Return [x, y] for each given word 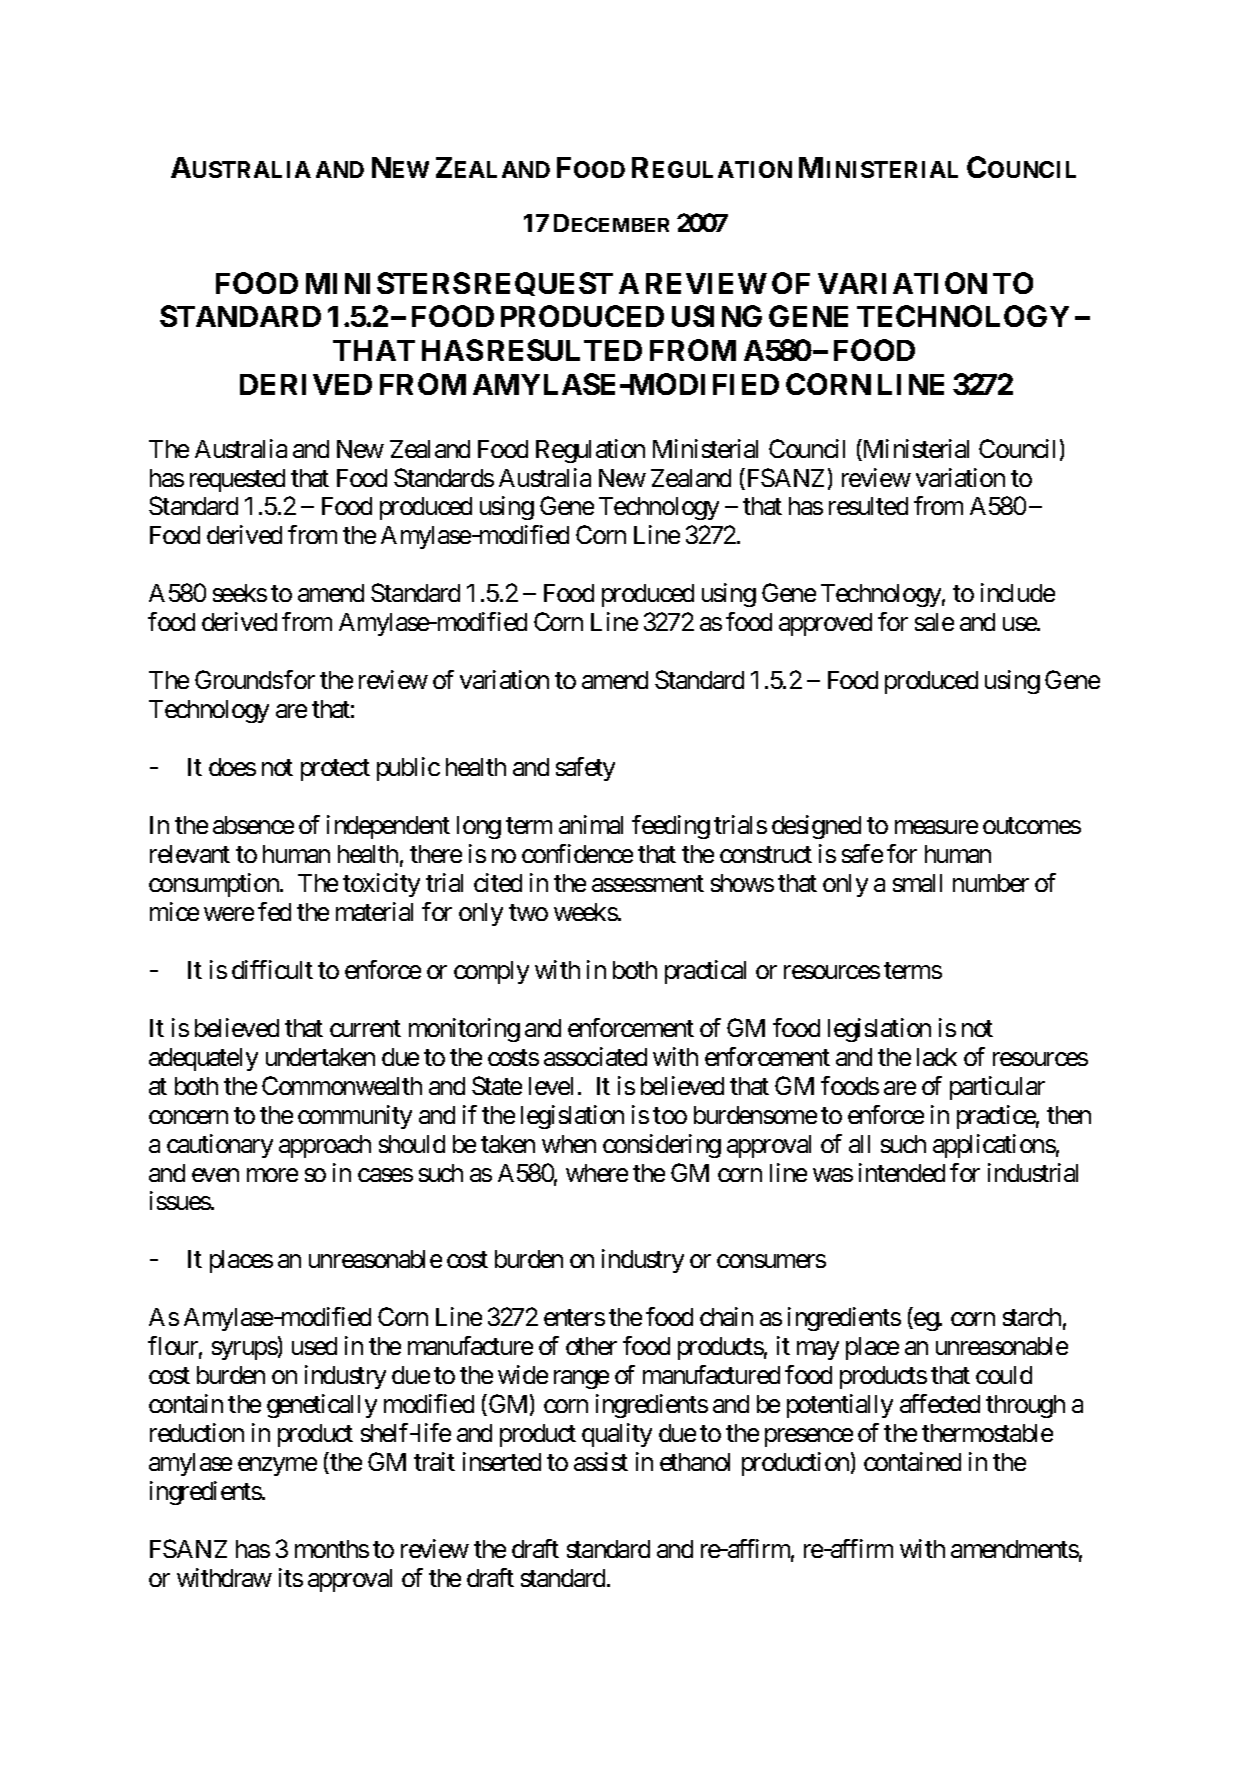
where [597, 1173]
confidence [577, 853]
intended [902, 1172]
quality [617, 1435]
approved [825, 624]
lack [937, 1057]
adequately [203, 1059]
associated [595, 1056]
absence [253, 825]
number [991, 883]
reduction [197, 1432]
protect [335, 770]
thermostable [987, 1433]
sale [934, 622]
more [272, 1175]
